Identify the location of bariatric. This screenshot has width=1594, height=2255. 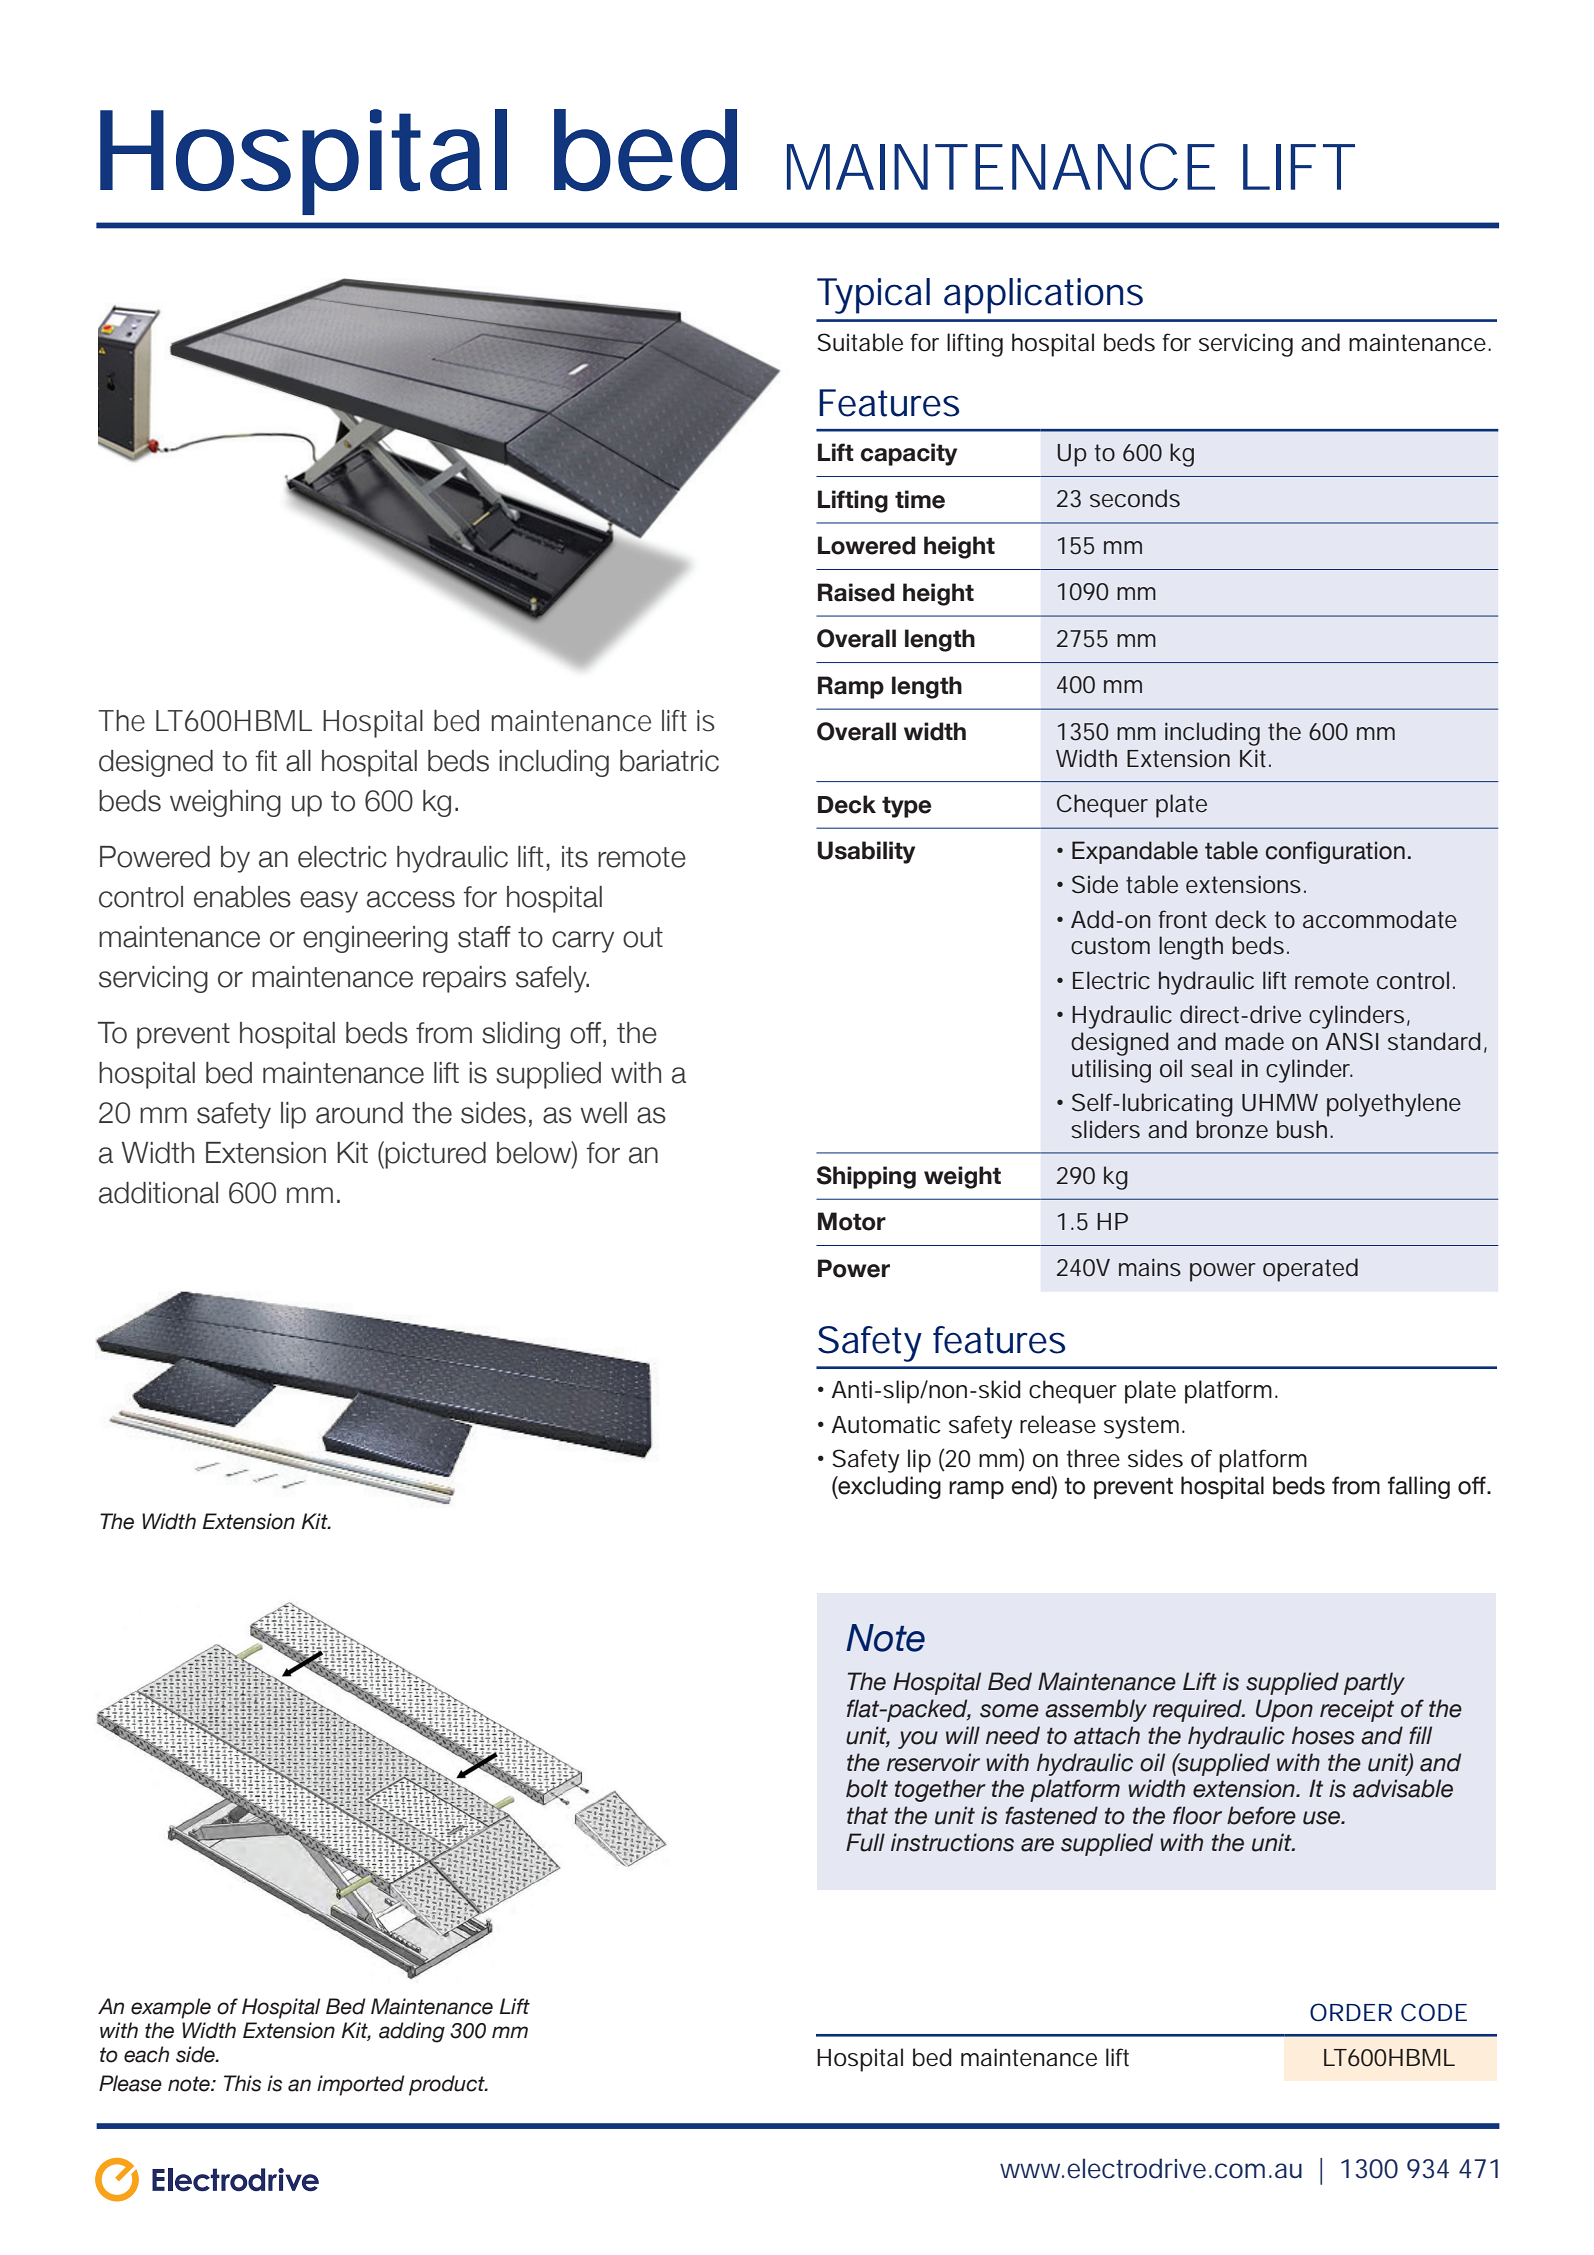
(669, 761).
